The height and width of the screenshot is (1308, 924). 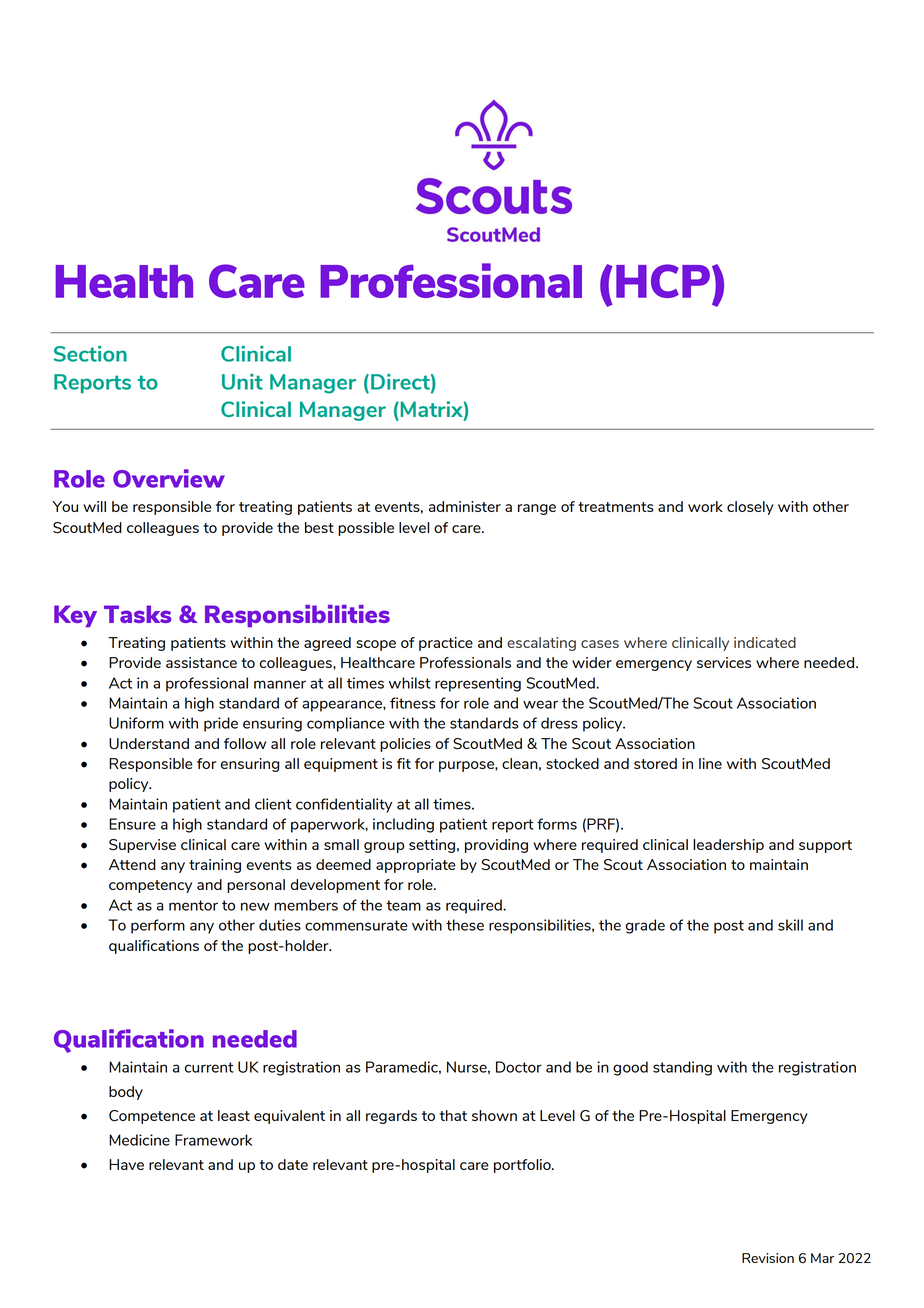 I want to click on HCP, so click(x=663, y=281).
